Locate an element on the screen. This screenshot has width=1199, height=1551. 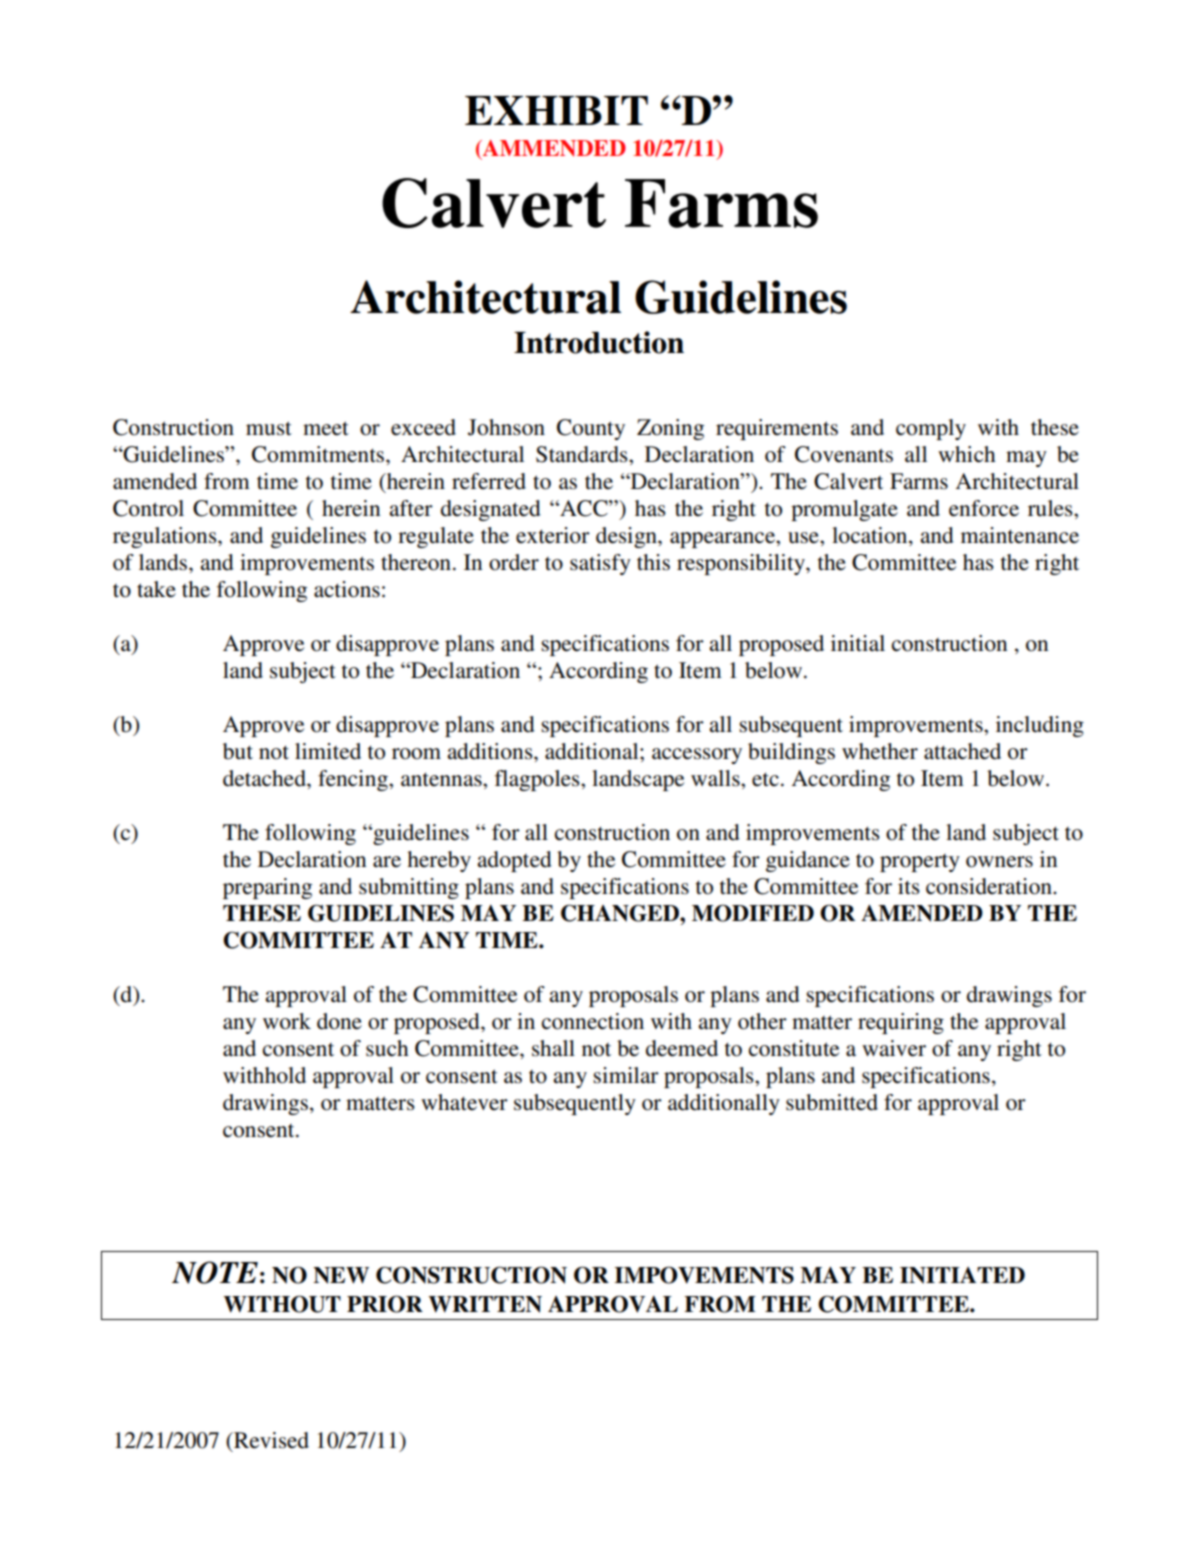
Revised is located at coordinates (270, 1440).
